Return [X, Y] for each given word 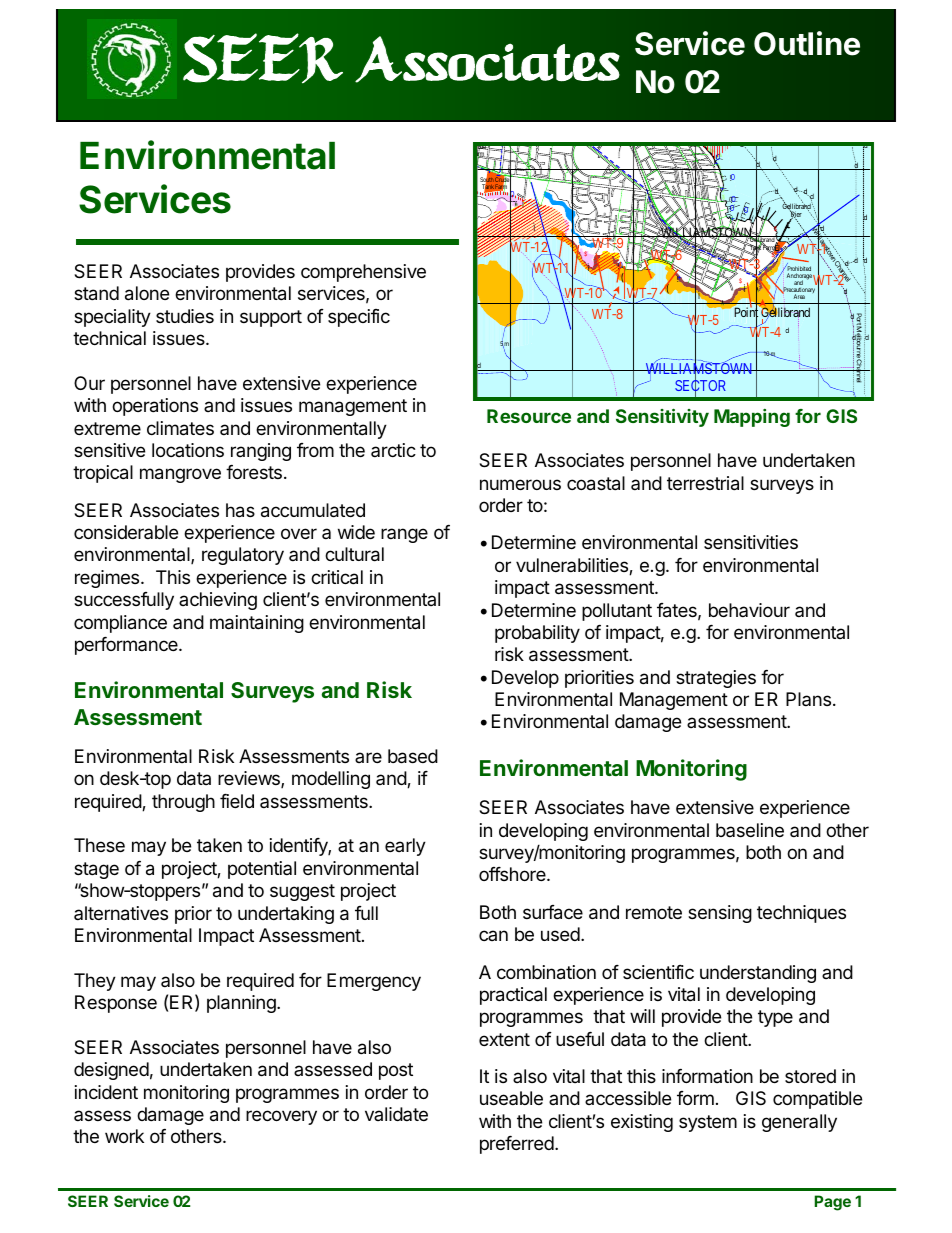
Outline [807, 43]
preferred [517, 1145]
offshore [513, 874]
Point [746, 313]
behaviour [749, 610]
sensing [720, 914]
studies [185, 316]
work [124, 1136]
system [708, 1123]
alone [147, 293]
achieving [218, 601]
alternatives [121, 913]
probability [537, 634]
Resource [529, 416]
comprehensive [363, 273]
